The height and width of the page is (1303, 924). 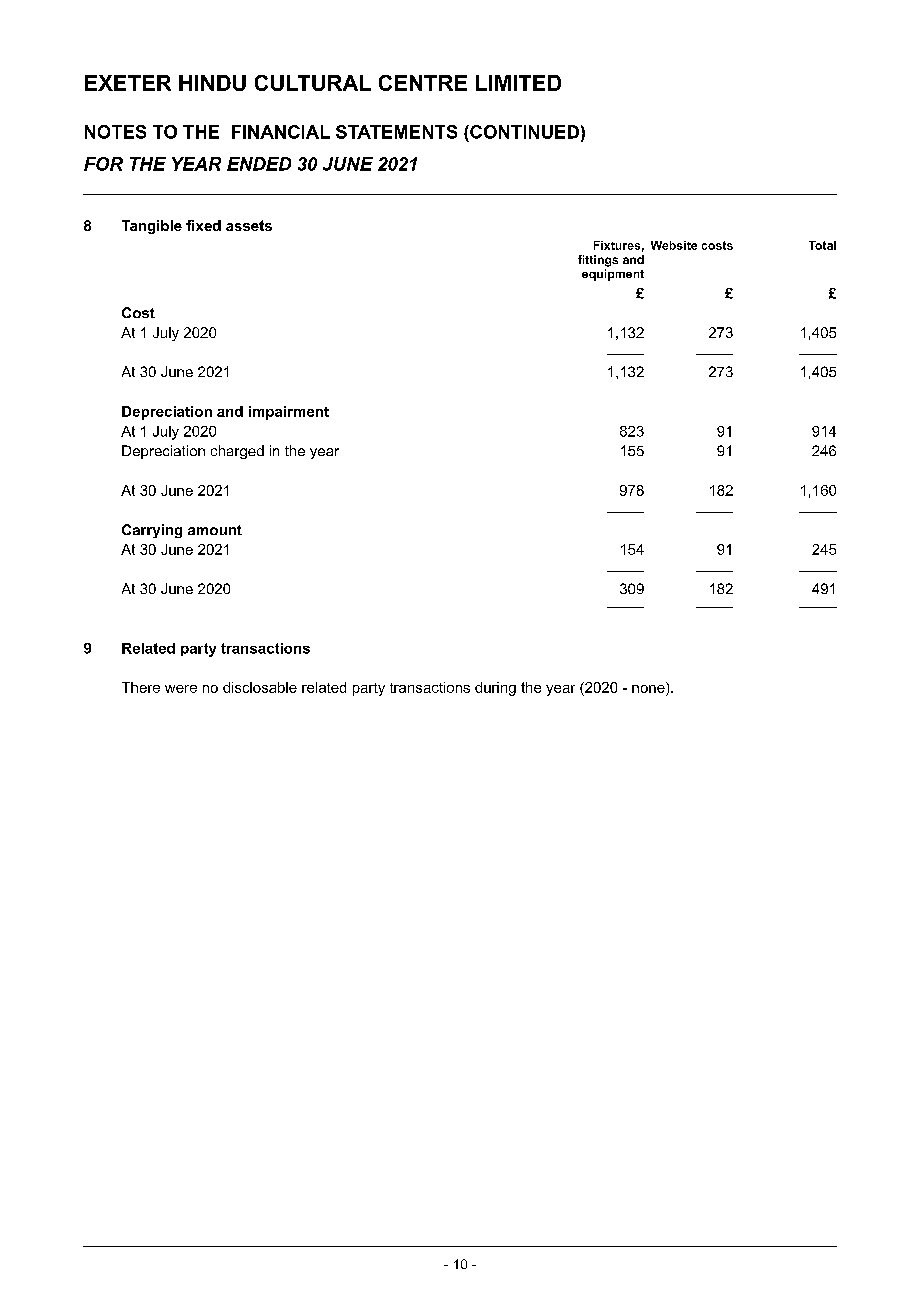 I want to click on There, so click(x=141, y=687).
